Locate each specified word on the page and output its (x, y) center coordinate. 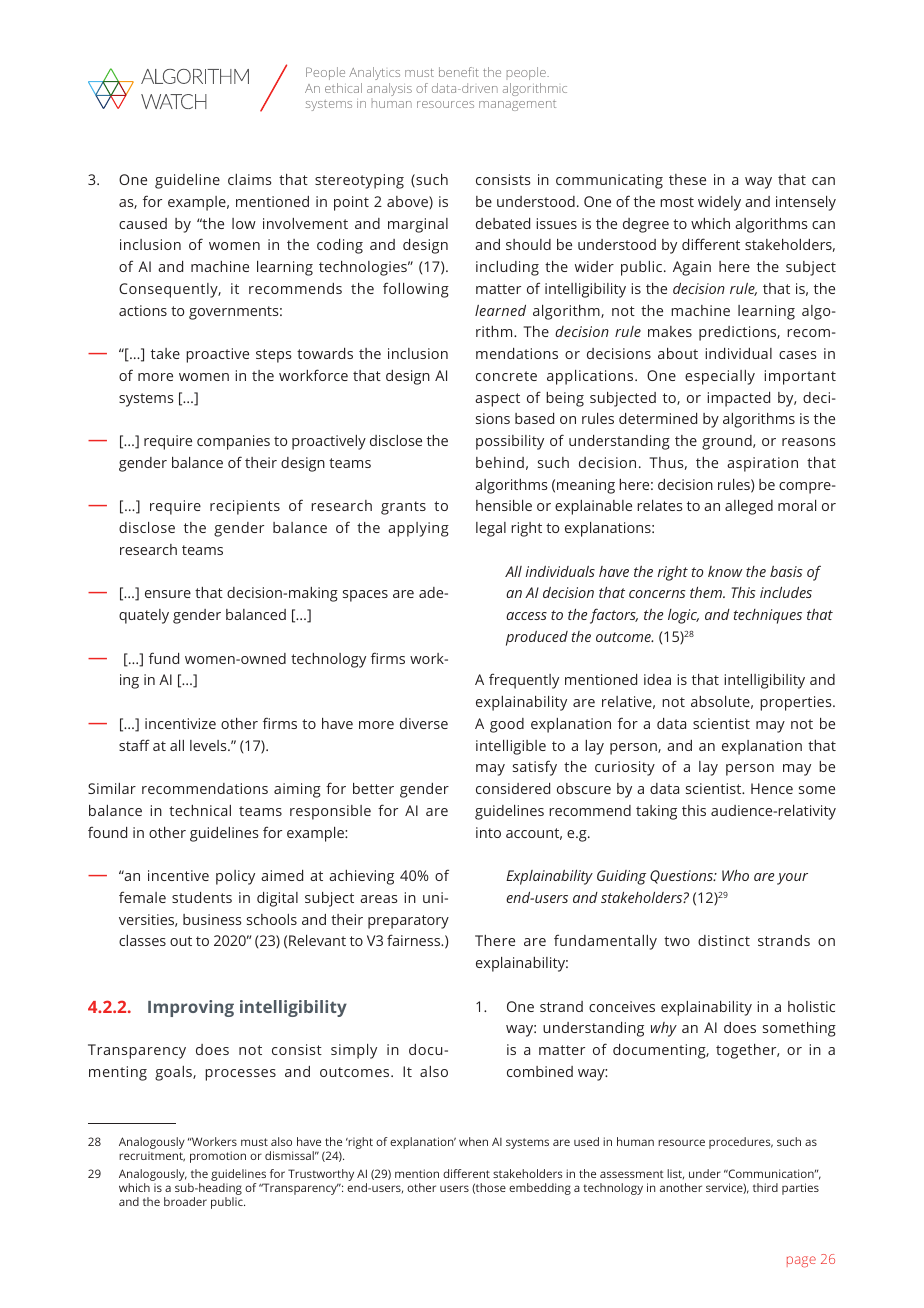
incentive (178, 875)
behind (500, 462)
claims (250, 179)
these (687, 179)
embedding (540, 1189)
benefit (459, 72)
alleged (749, 507)
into (488, 832)
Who (735, 875)
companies (233, 442)
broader (185, 1201)
